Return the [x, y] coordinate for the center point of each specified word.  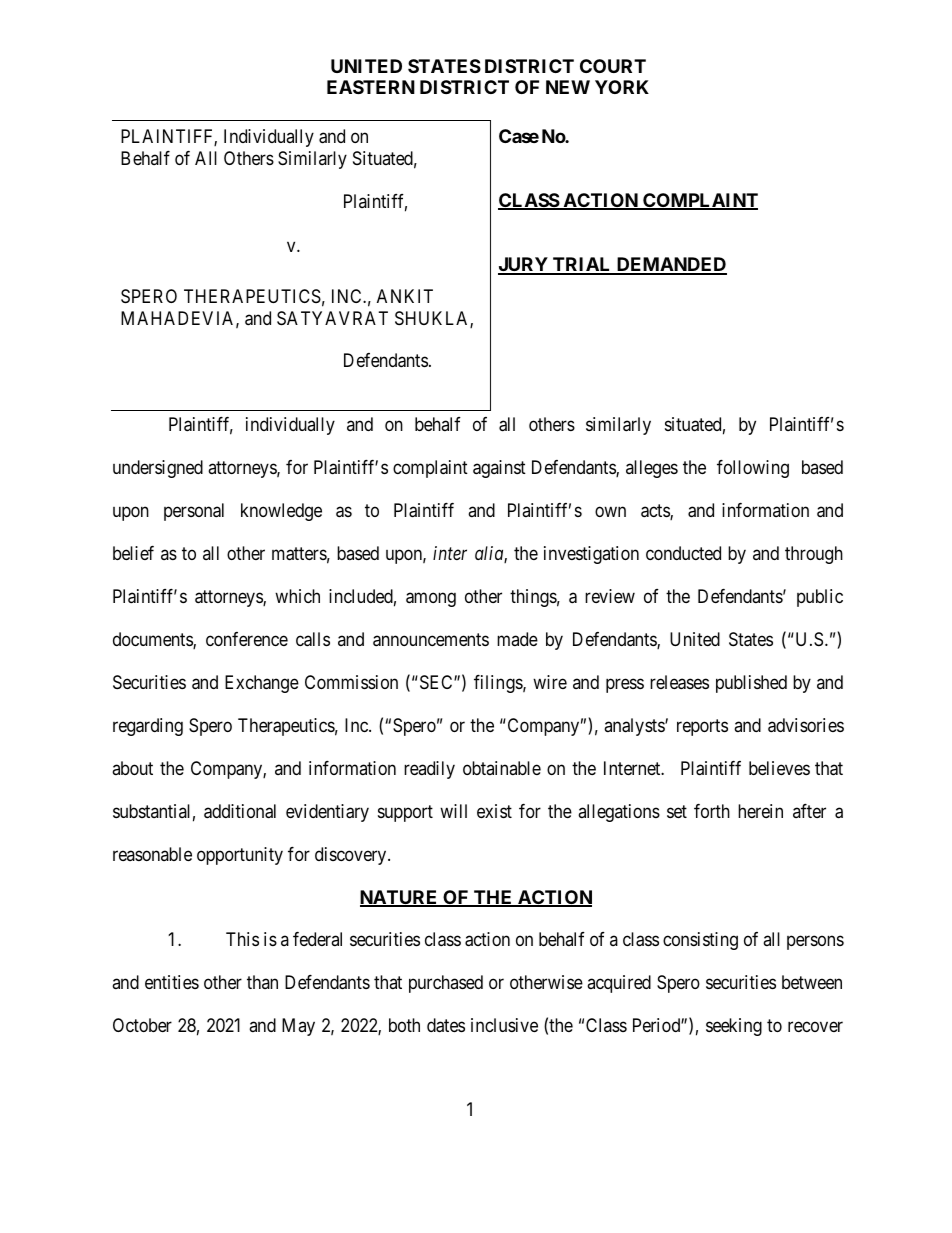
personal [194, 512]
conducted [683, 553]
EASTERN [371, 87]
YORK [622, 87]
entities [172, 982]
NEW [568, 87]
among [431, 599]
